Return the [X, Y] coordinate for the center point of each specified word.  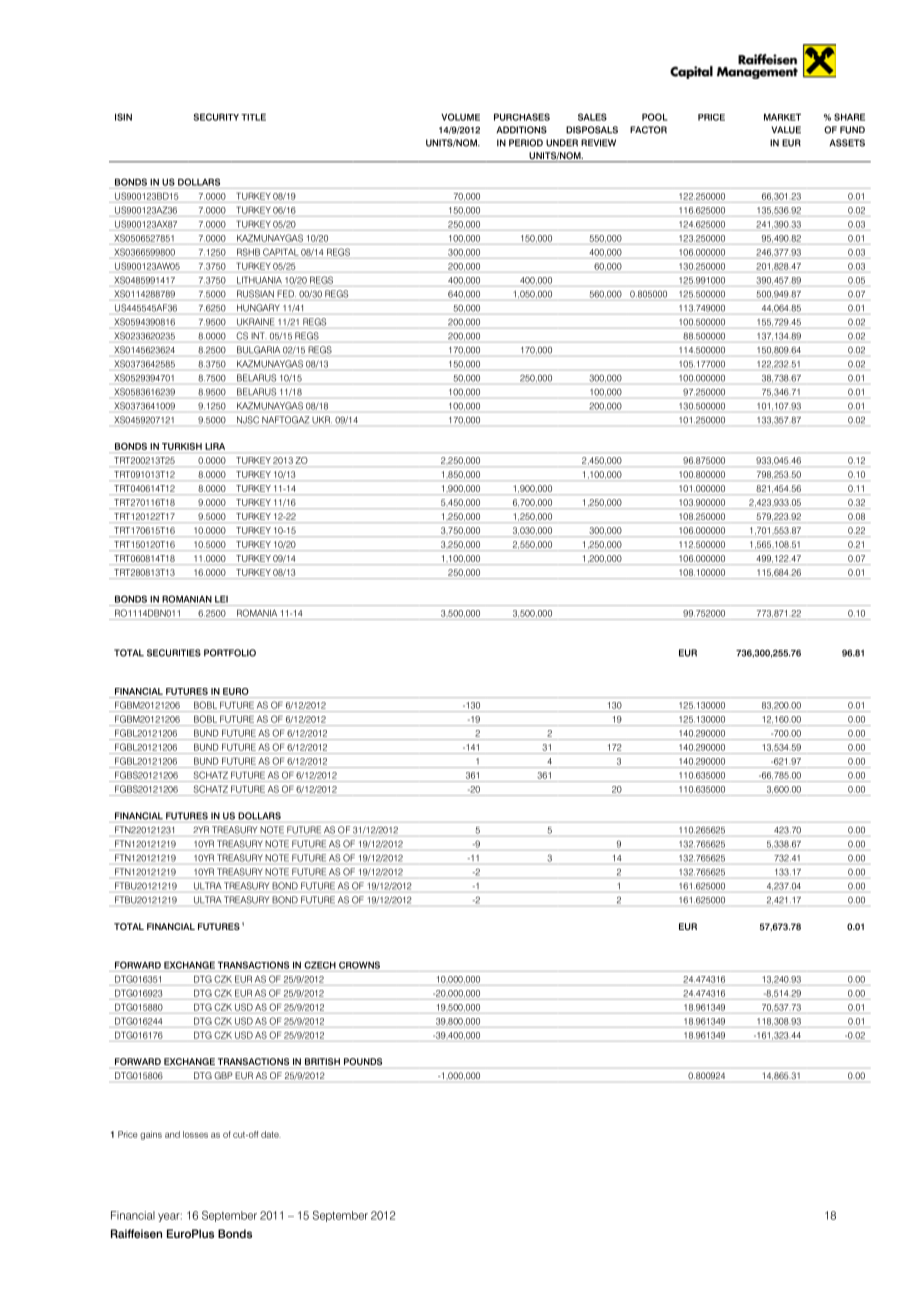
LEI [221, 599]
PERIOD [526, 143]
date [271, 1134]
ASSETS [847, 143]
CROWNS [359, 965]
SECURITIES [174, 653]
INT [258, 335]
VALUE [786, 130]
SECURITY [216, 117]
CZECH [320, 965]
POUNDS [363, 1061]
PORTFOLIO [230, 653]
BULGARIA [258, 350]
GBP [223, 1075]
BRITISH [322, 1061]
